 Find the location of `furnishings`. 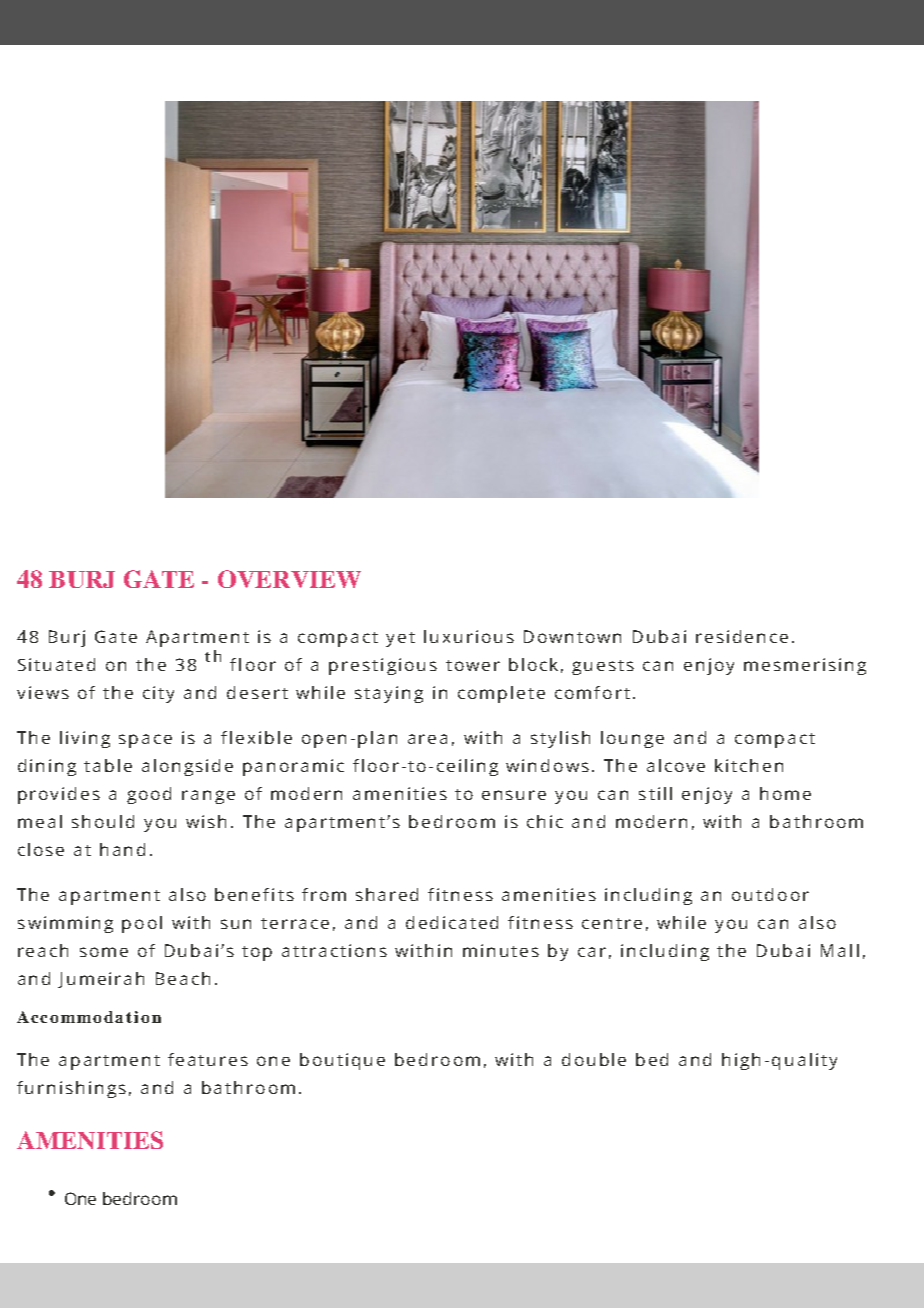

furnishings is located at coordinates (71, 1089).
